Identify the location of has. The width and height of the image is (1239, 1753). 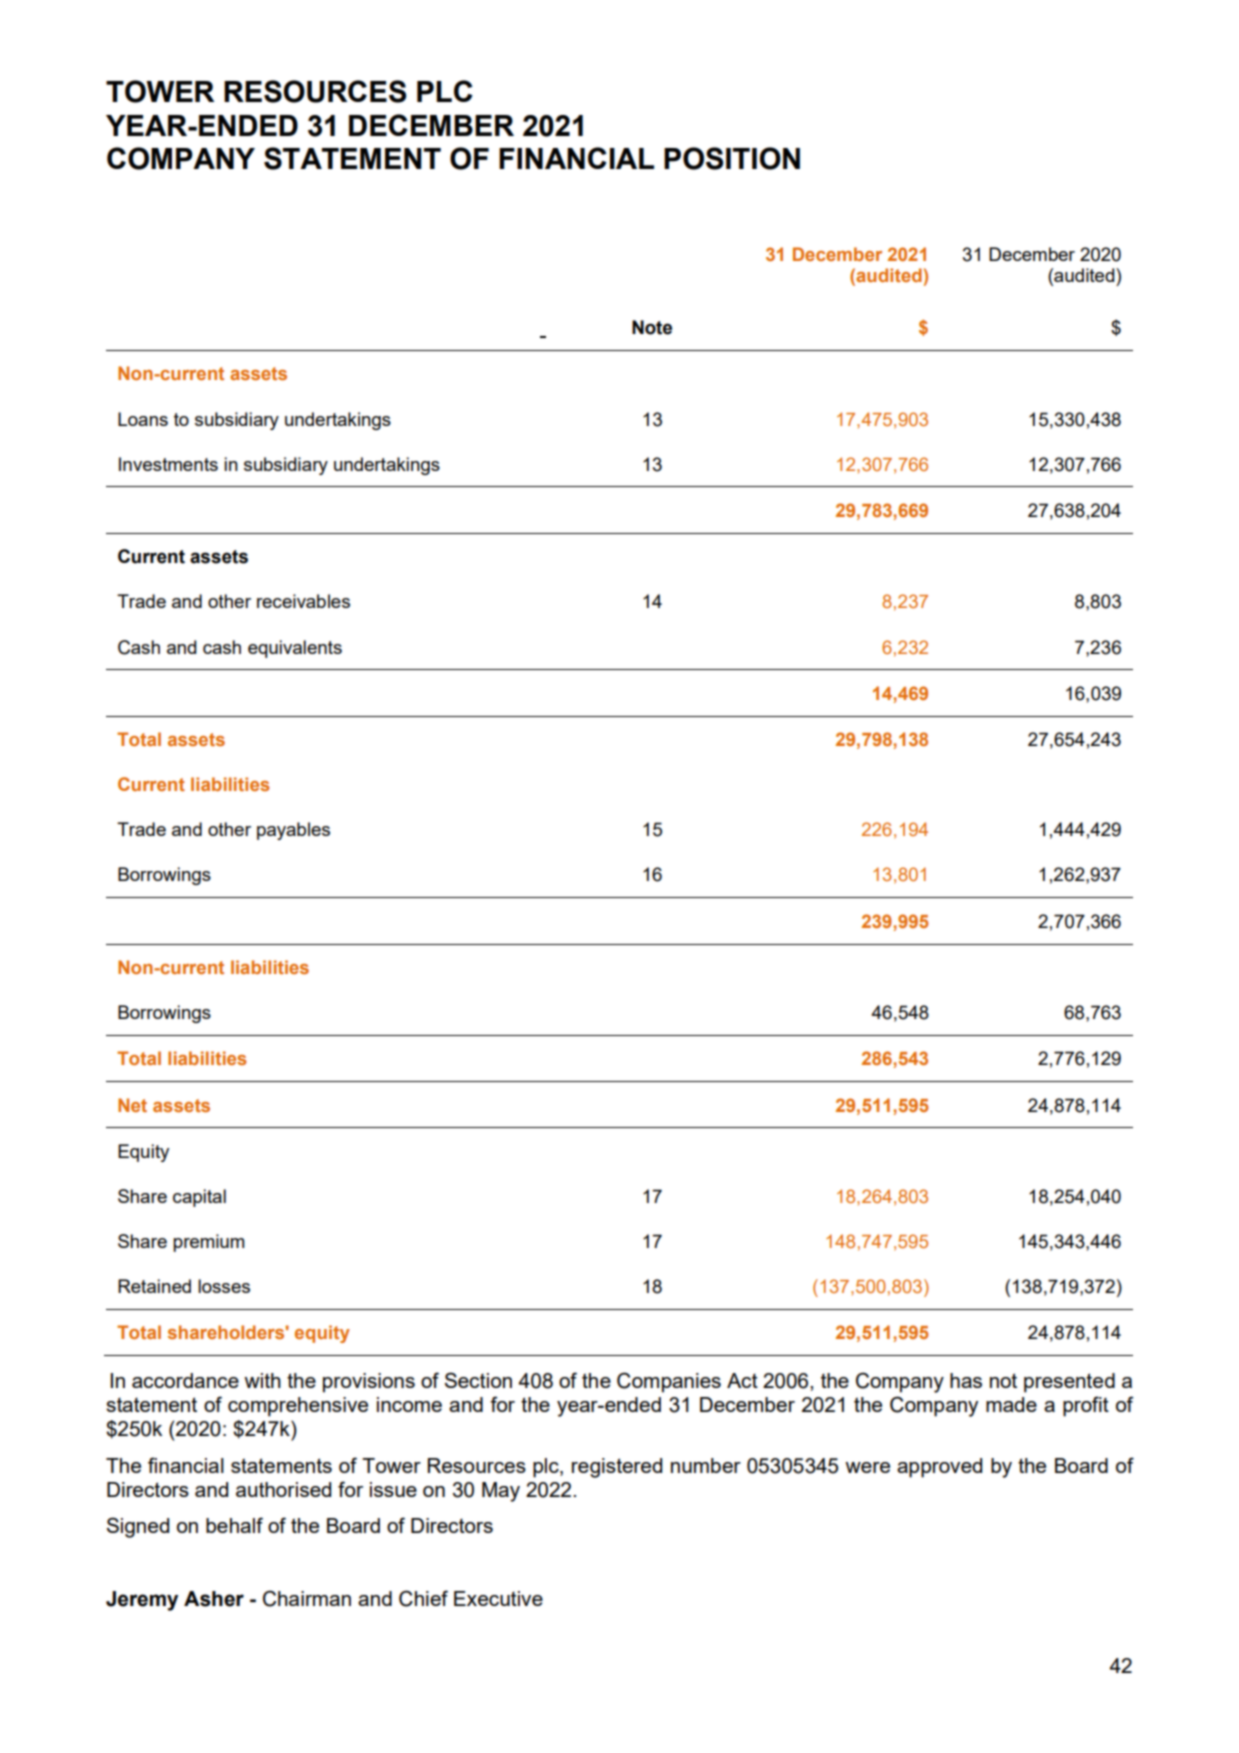
(966, 1380).
